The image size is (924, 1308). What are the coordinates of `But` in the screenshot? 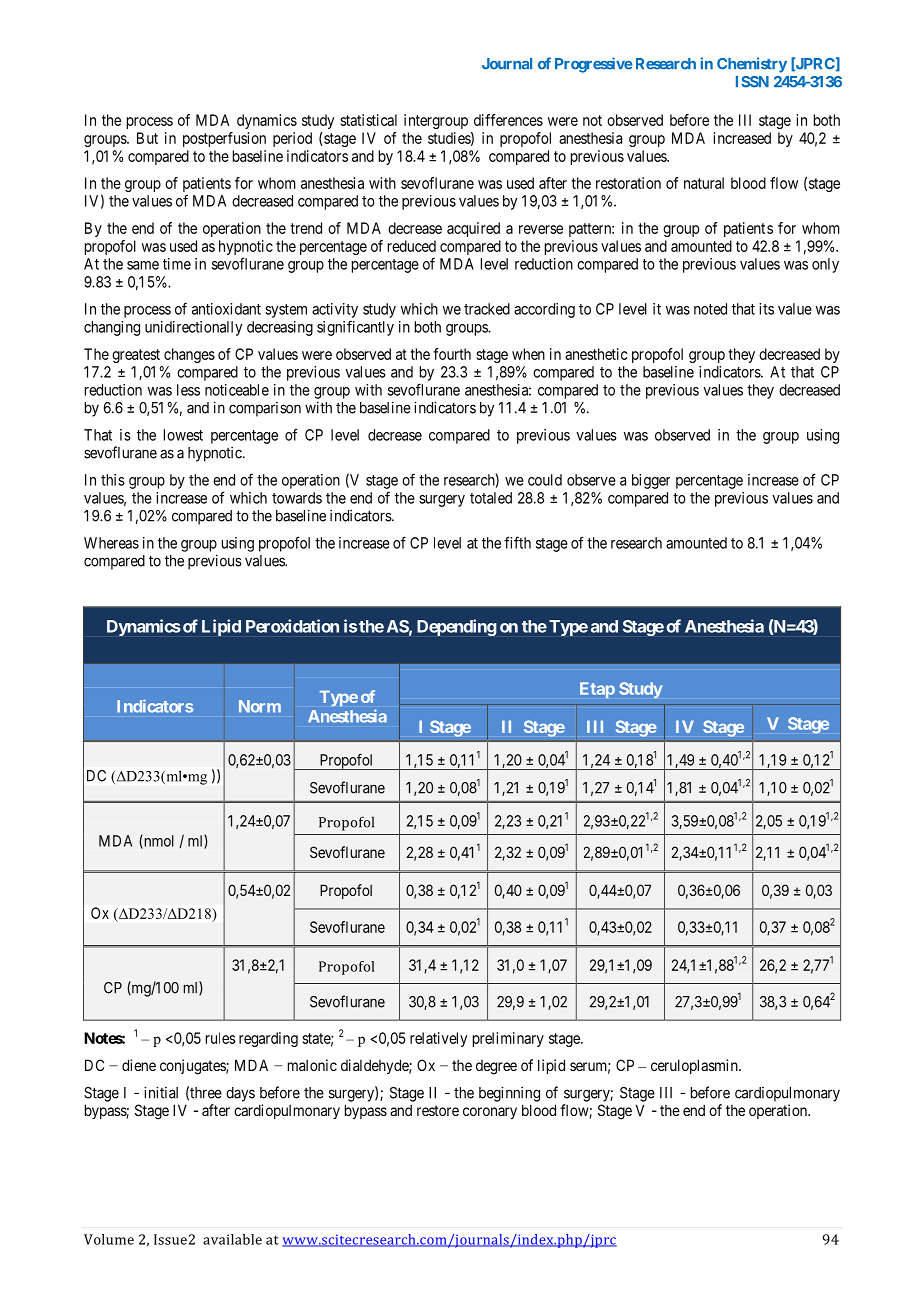 It's located at (147, 138).
